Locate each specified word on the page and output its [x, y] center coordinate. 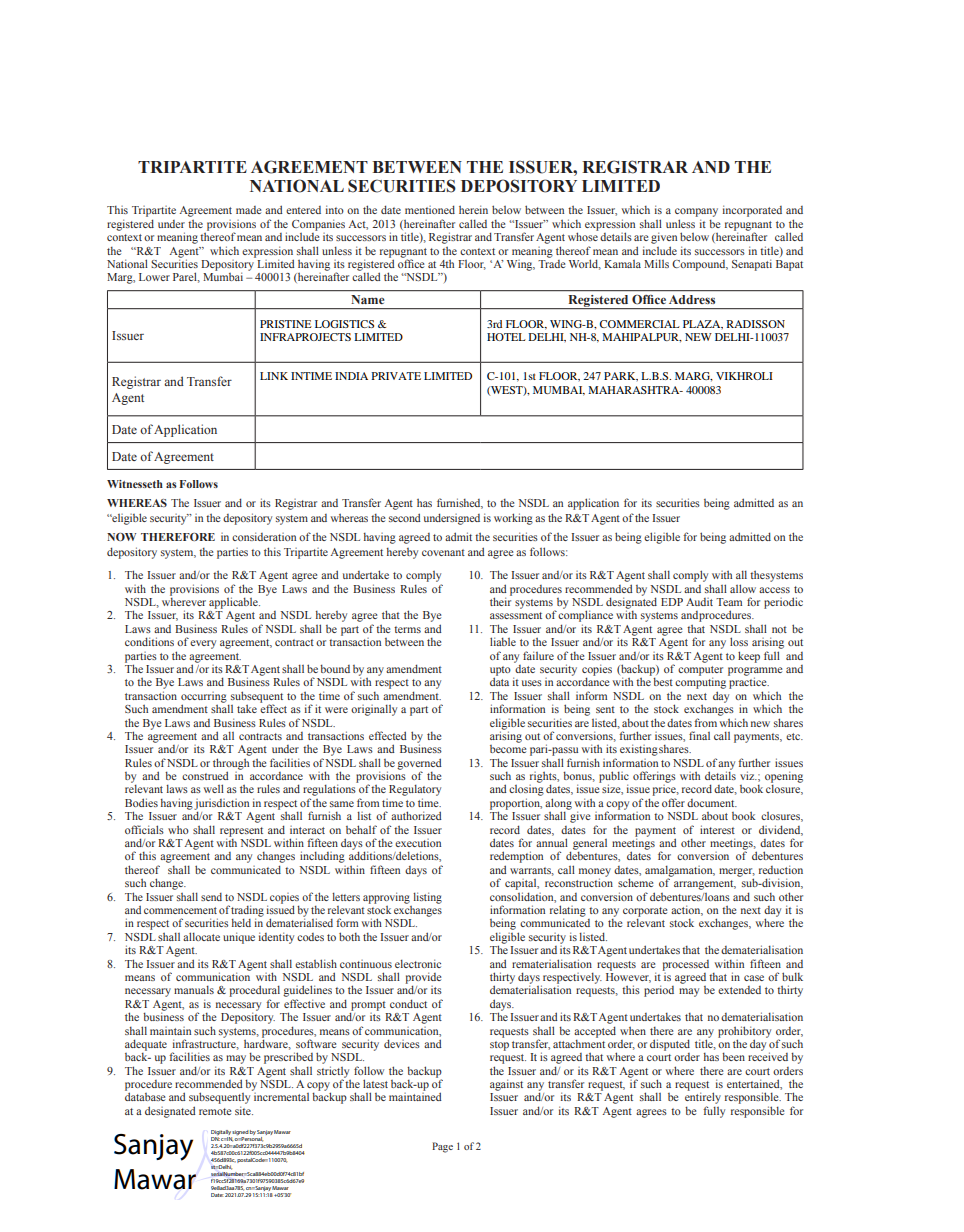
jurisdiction [221, 805]
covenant [443, 552]
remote [215, 1111]
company [696, 212]
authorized [416, 815]
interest [717, 829]
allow [743, 588]
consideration [264, 536]
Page [442, 1147]
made [248, 210]
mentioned [430, 209]
